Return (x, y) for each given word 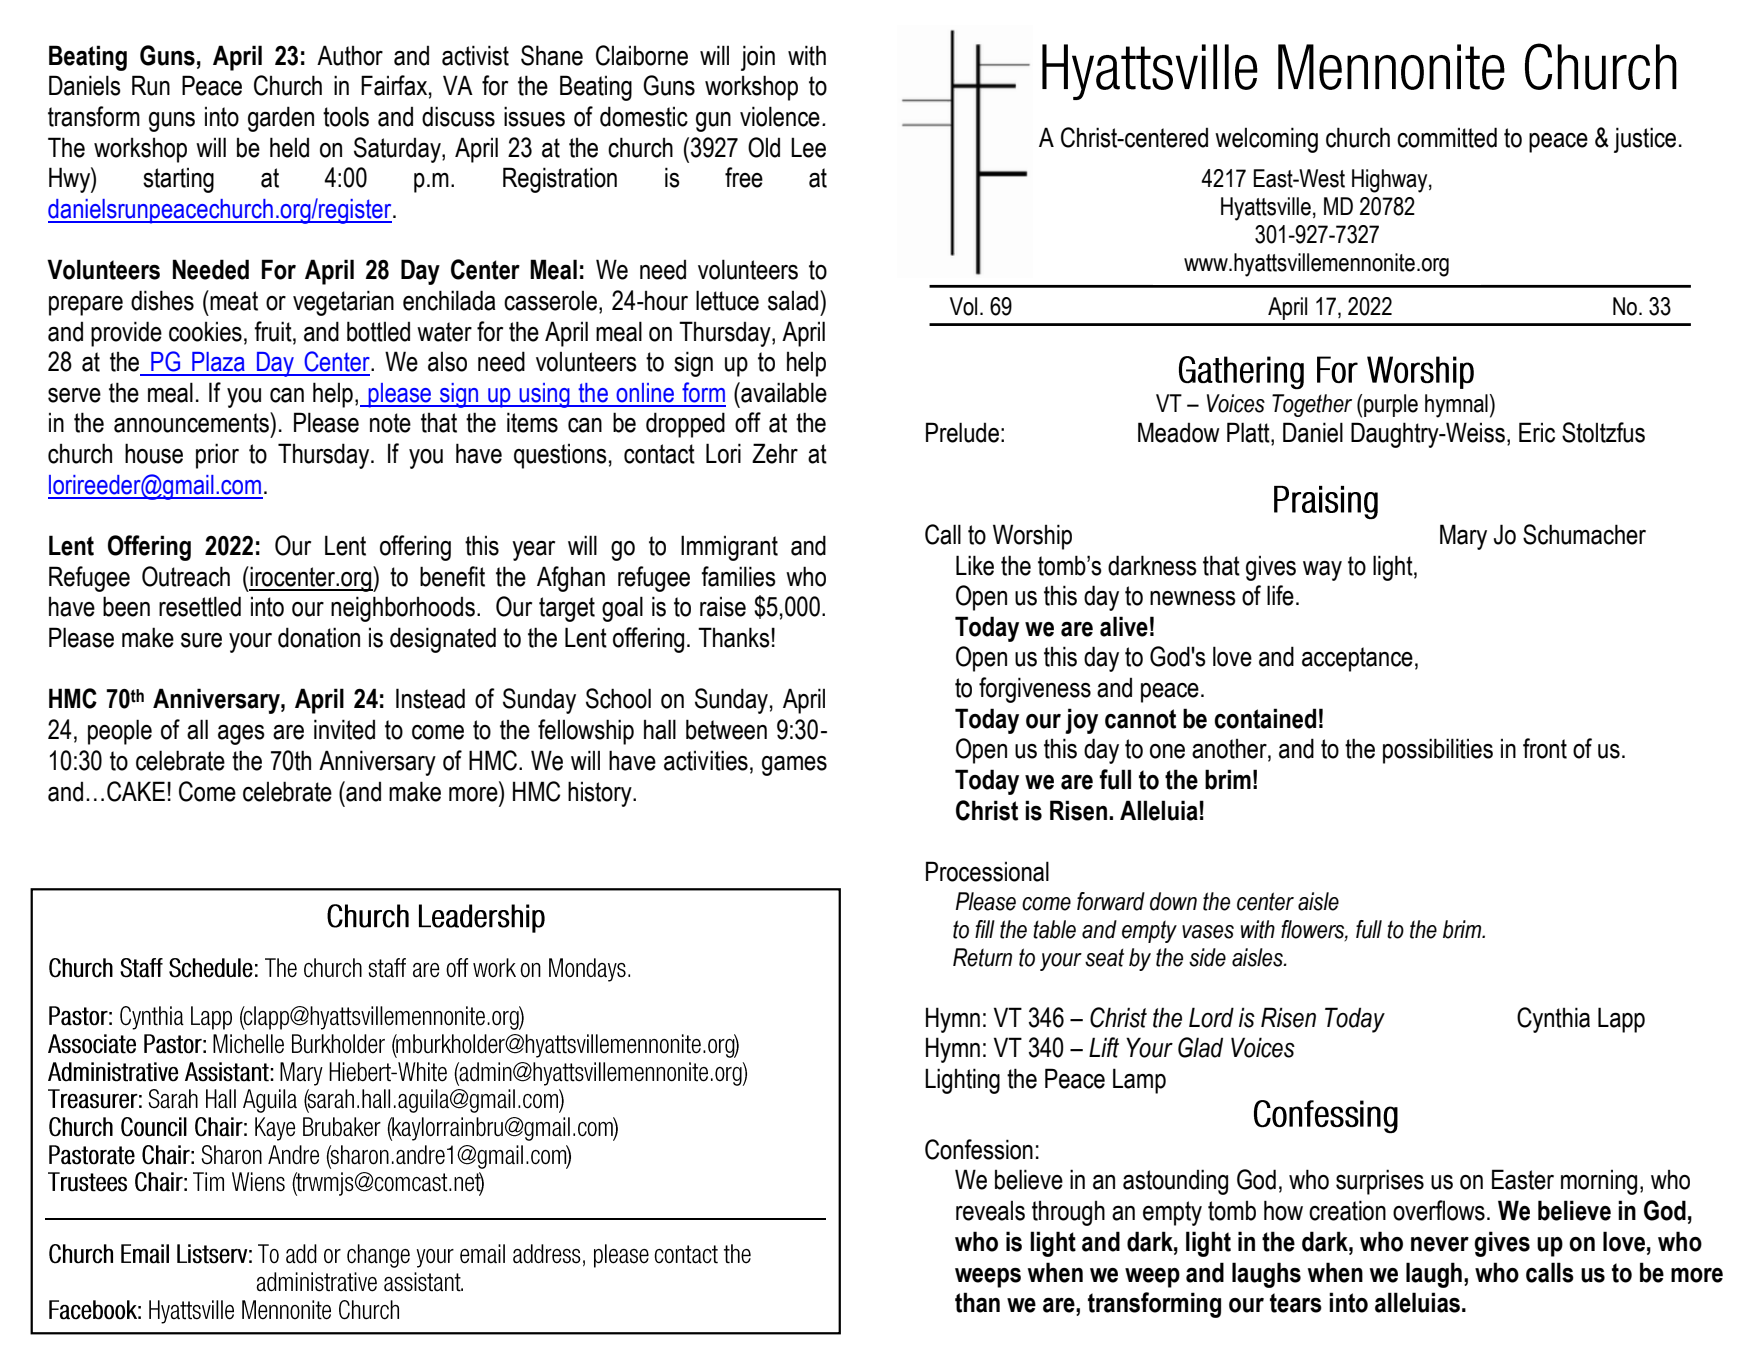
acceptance (1357, 659)
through (1068, 1213)
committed (1447, 137)
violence (780, 116)
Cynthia (1553, 1020)
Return (982, 957)
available (783, 392)
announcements (192, 422)
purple (1390, 405)
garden (281, 119)
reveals (990, 1211)
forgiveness (1035, 690)
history (601, 794)
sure (201, 640)
